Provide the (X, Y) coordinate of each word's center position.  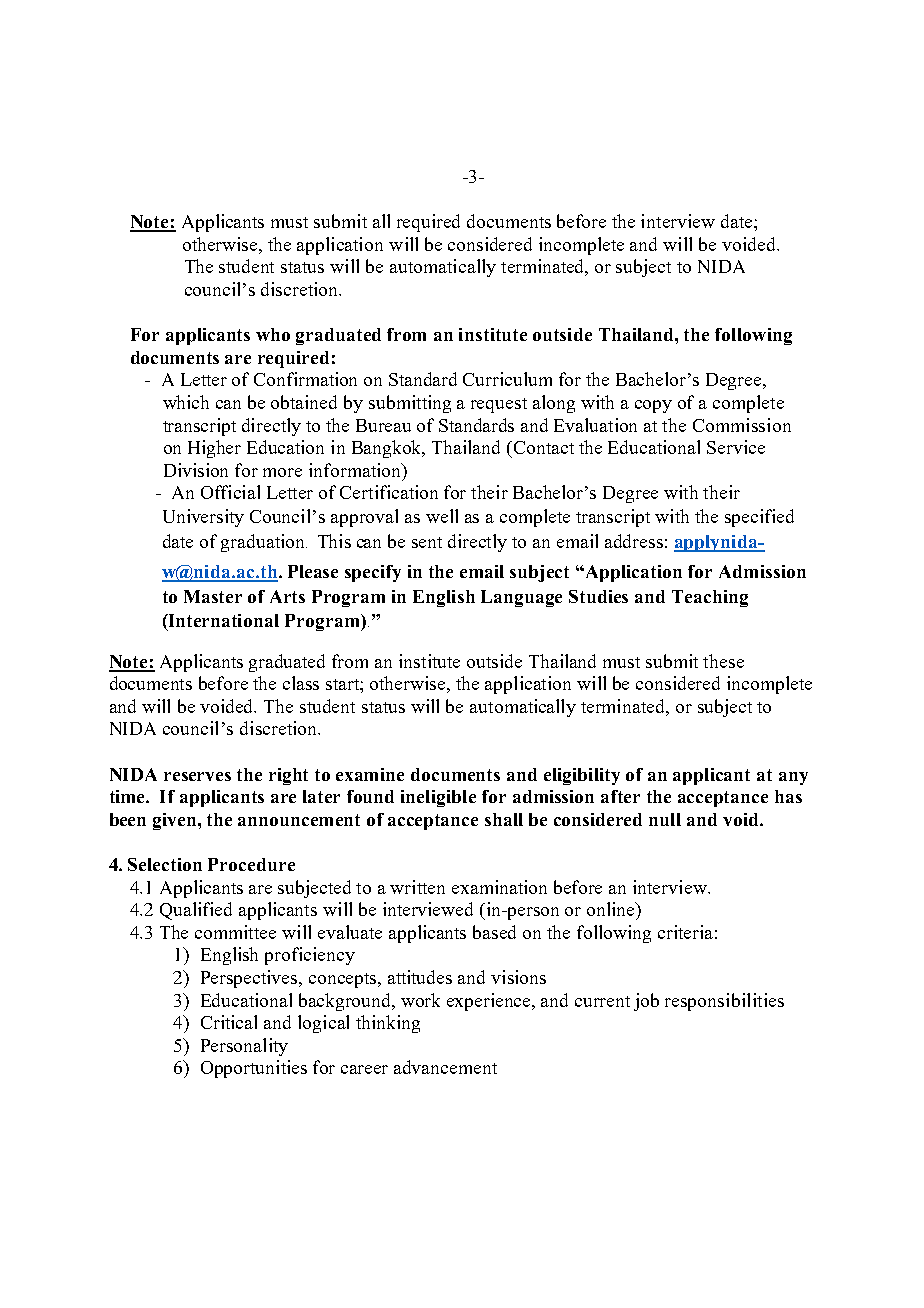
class (301, 683)
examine (370, 774)
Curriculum (507, 379)
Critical (229, 1022)
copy (653, 406)
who (273, 334)
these (723, 661)
